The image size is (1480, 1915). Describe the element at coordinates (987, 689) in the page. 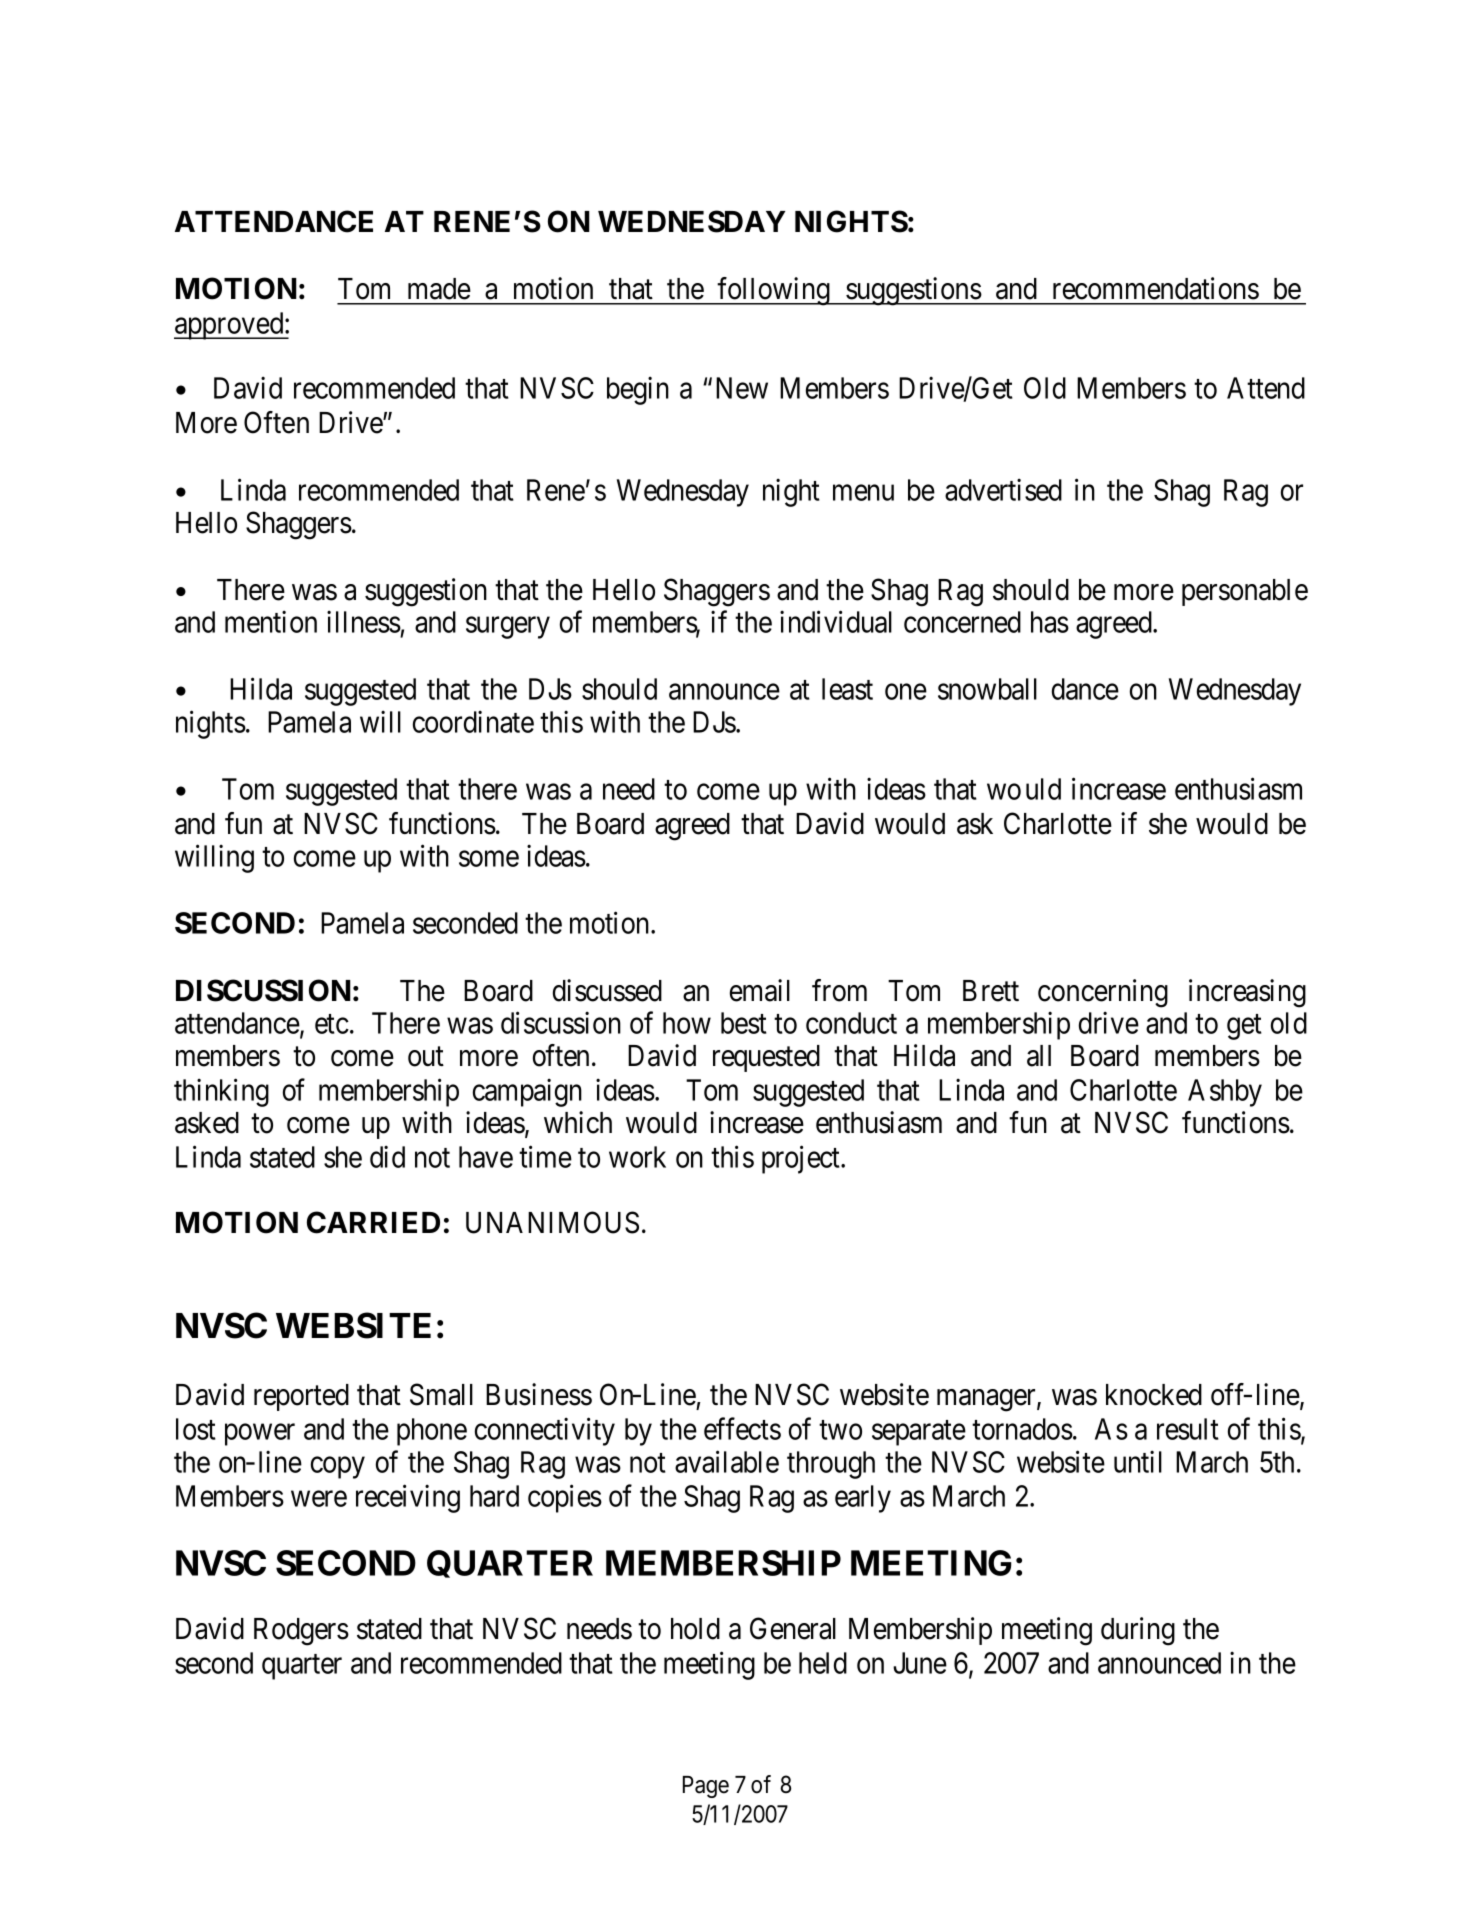

I see `snowball` at that location.
